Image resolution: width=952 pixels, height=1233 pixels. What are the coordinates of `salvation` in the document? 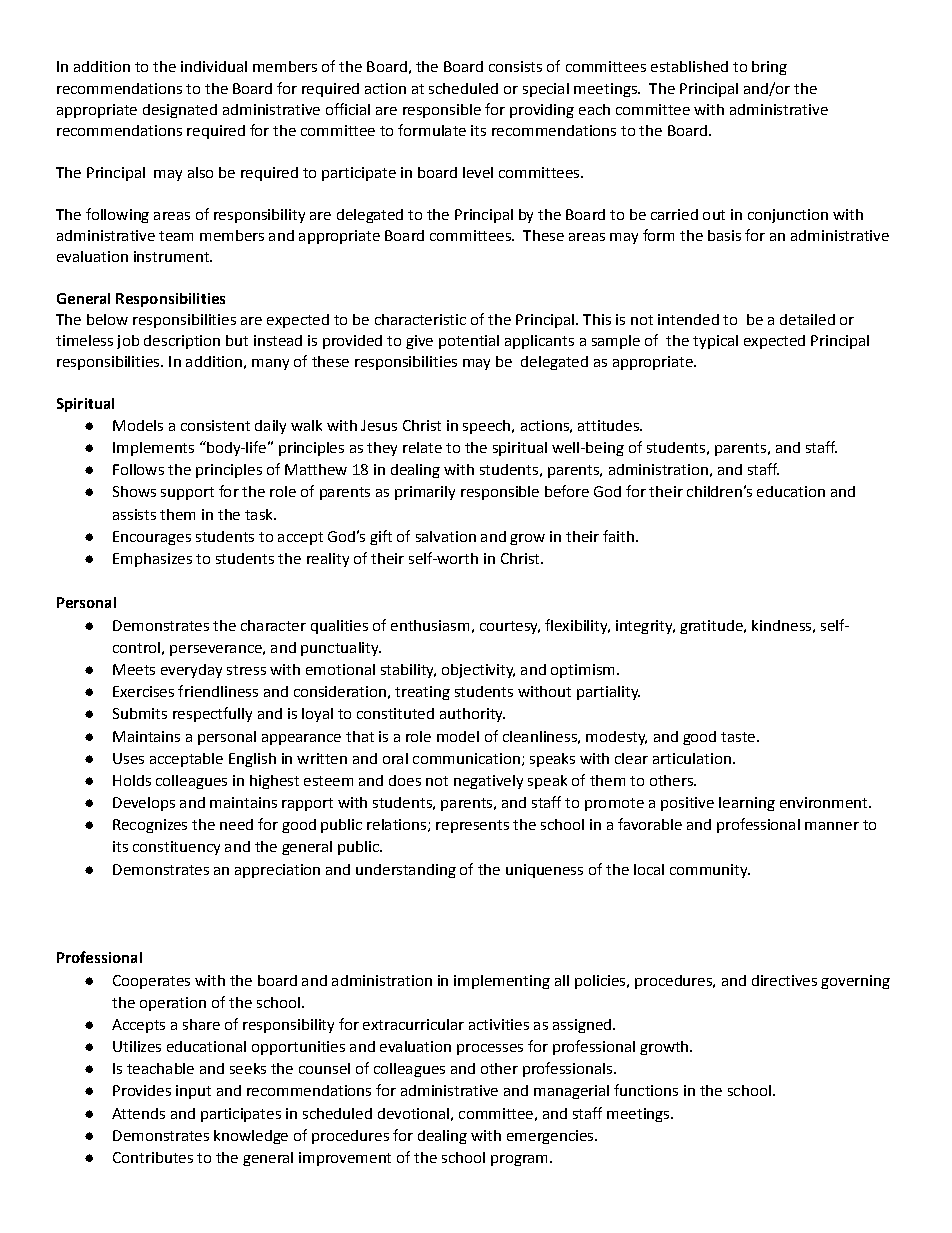 It's located at (446, 536).
